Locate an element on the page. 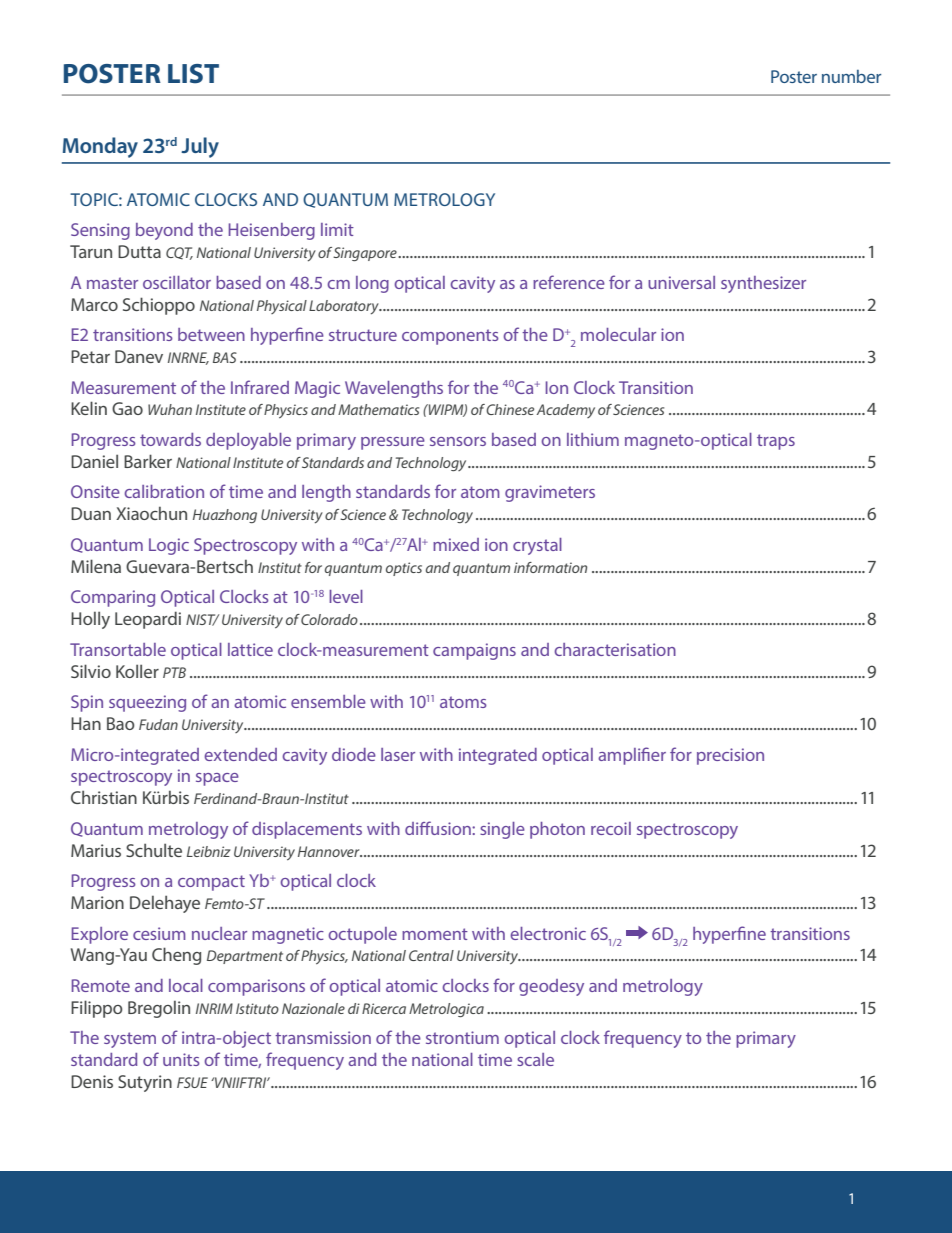  strontium is located at coordinates (462, 1037).
